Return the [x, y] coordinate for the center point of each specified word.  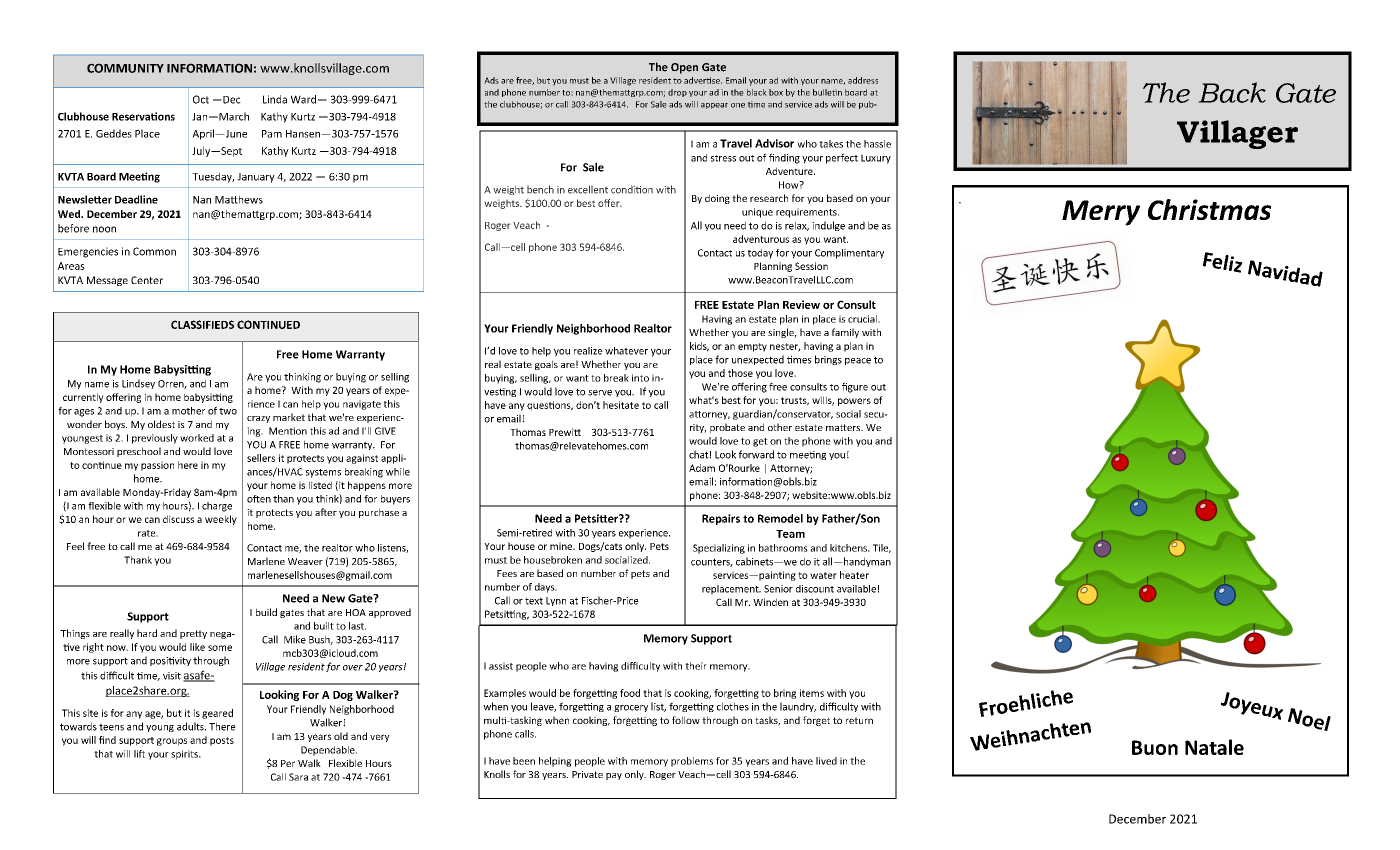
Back [1232, 92]
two [228, 411]
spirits [185, 755]
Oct [201, 99]
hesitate [621, 405]
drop [677, 93]
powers [854, 402]
